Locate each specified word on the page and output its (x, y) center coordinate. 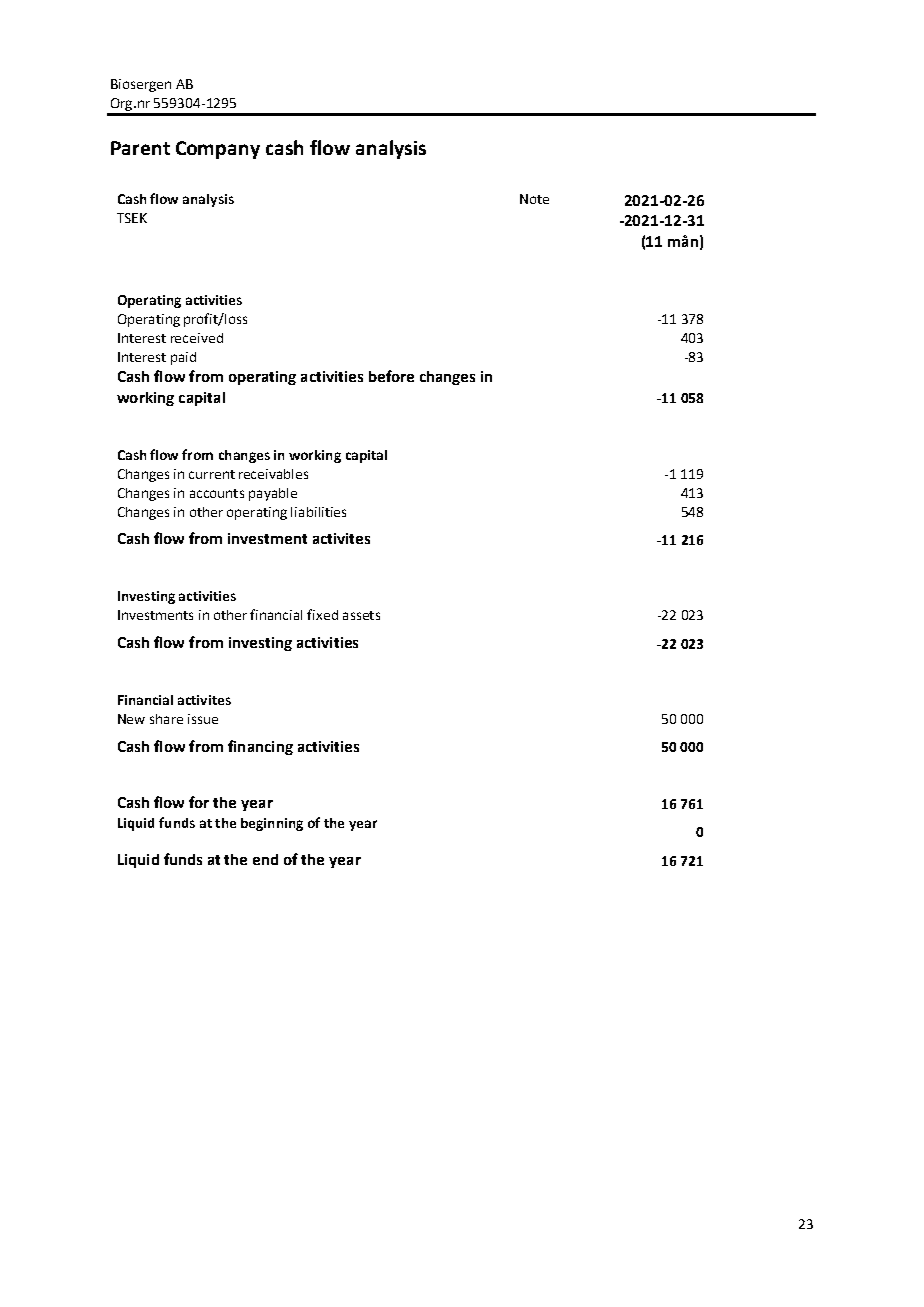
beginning (272, 824)
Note (534, 199)
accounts (217, 493)
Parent (140, 148)
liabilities (318, 512)
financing (260, 747)
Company (218, 150)
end (265, 859)
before (391, 376)
